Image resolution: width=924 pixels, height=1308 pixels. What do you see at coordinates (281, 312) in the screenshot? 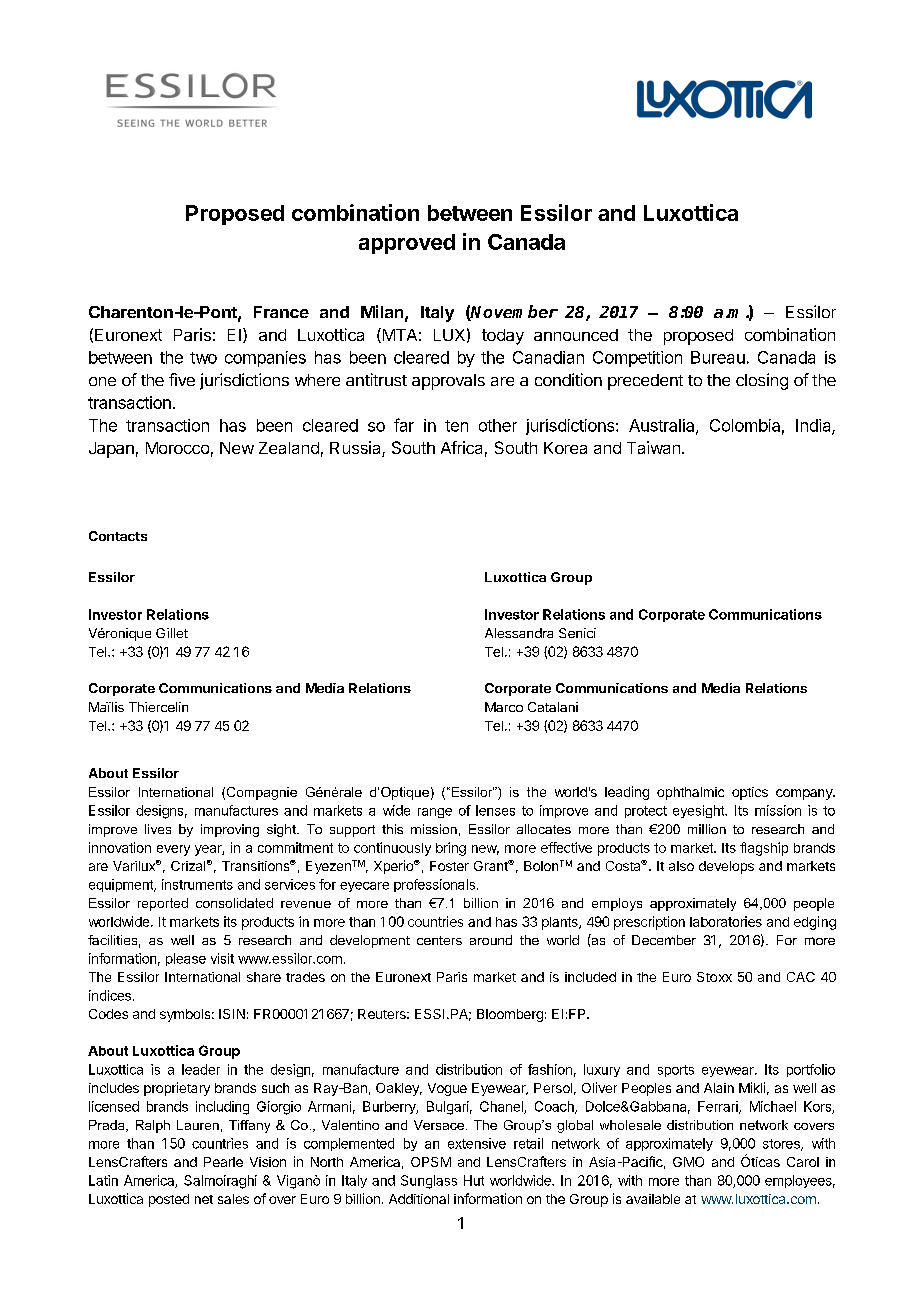
I see `France` at bounding box center [281, 312].
